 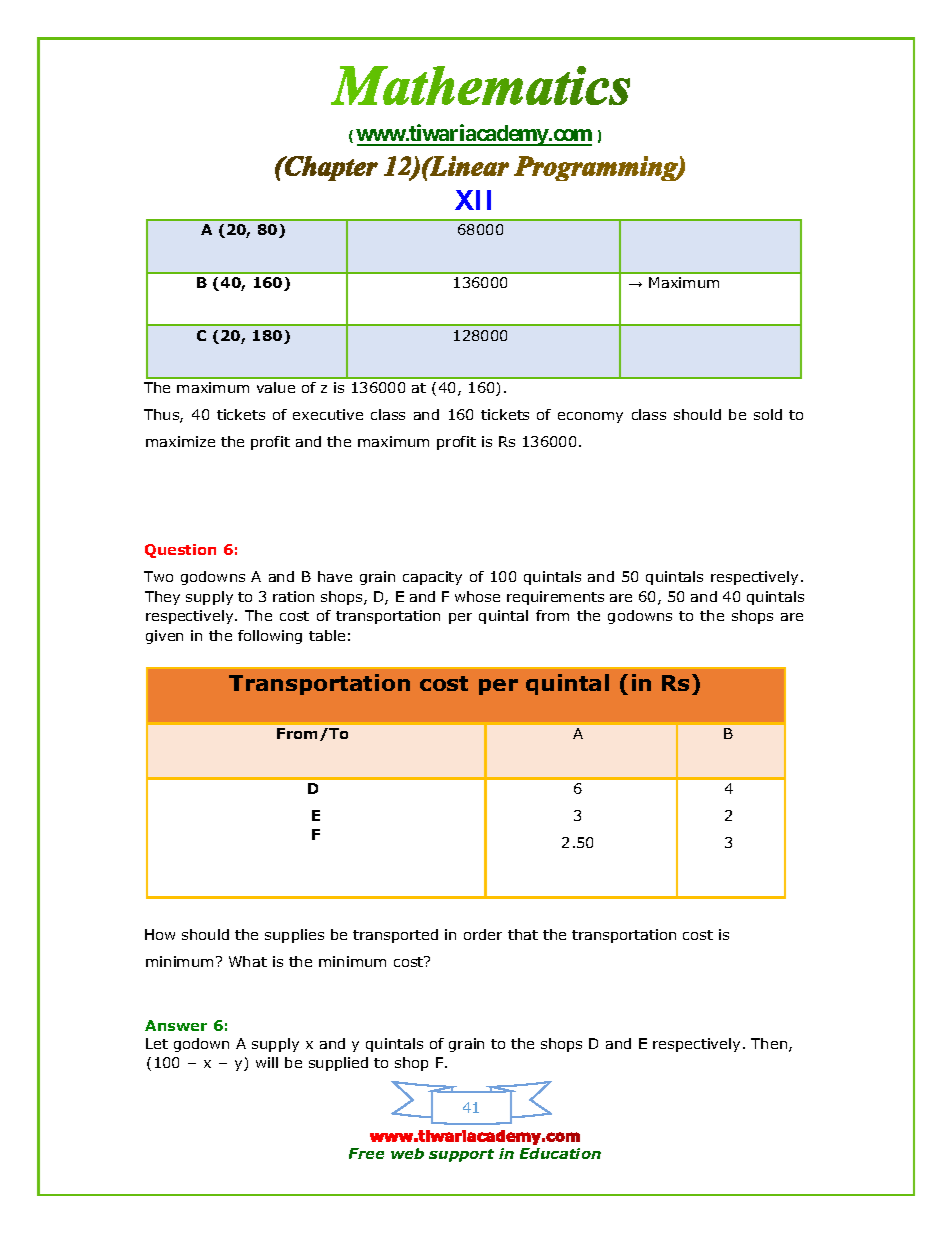 I want to click on whose, so click(x=477, y=596).
